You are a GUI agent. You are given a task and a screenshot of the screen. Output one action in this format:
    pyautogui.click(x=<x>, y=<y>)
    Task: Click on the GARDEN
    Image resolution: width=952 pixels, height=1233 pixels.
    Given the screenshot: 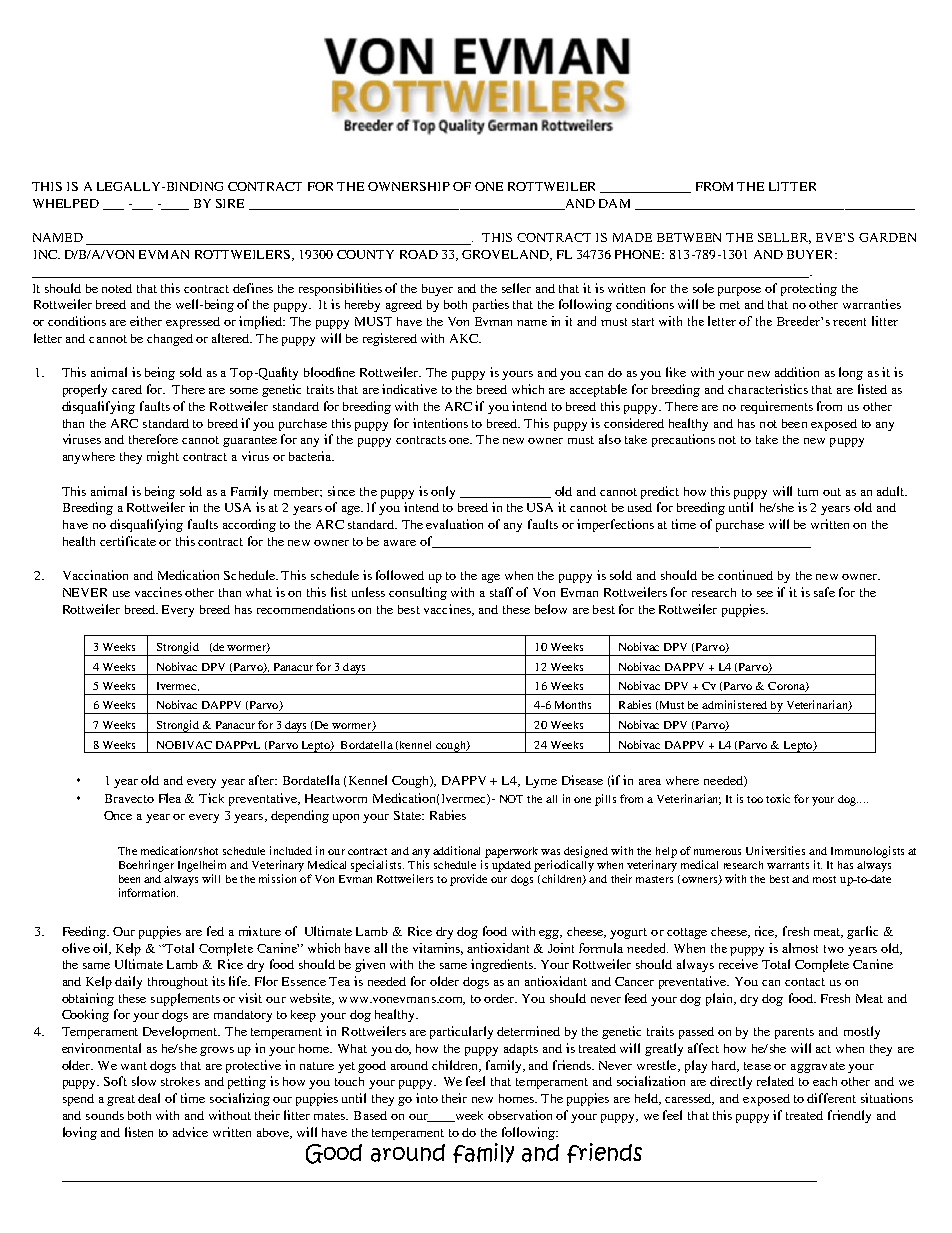 What is the action you would take?
    pyautogui.click(x=887, y=237)
